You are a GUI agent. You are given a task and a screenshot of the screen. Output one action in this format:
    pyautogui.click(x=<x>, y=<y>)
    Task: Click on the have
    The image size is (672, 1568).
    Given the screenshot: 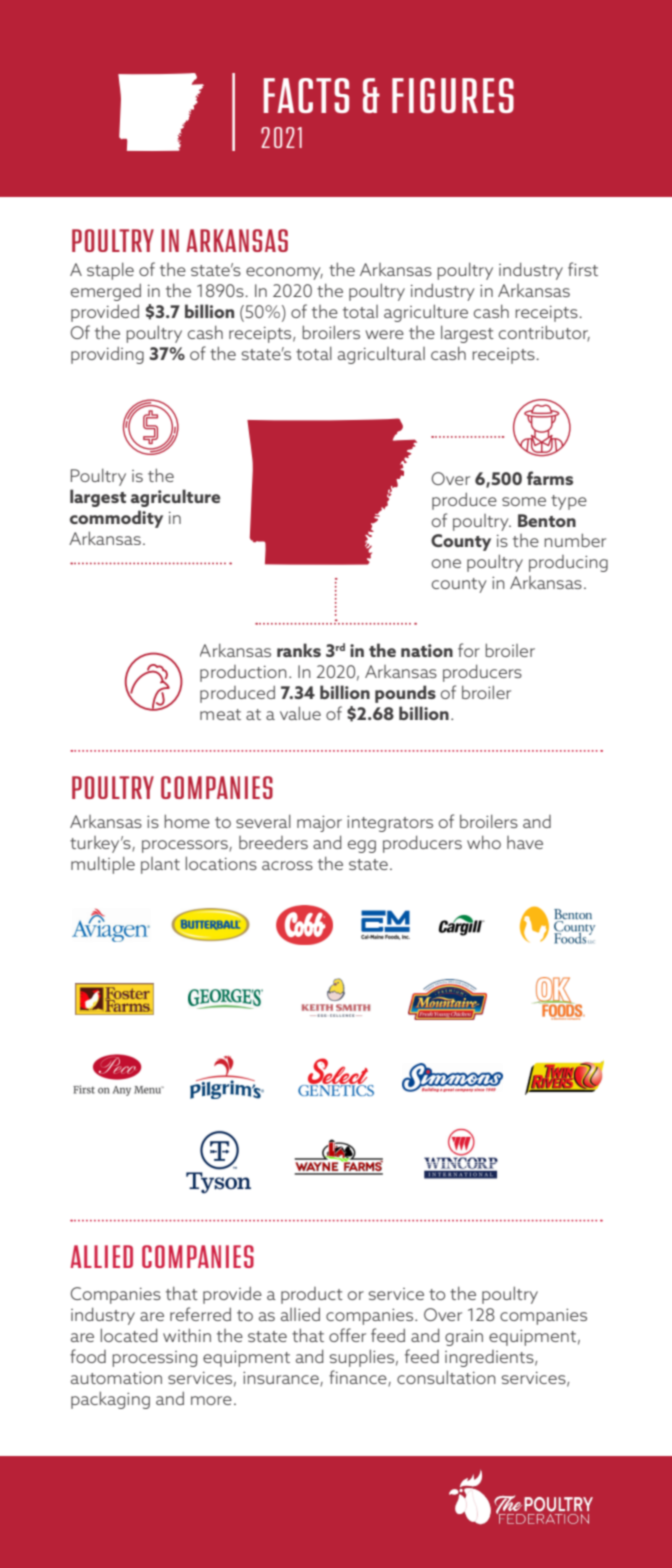 What is the action you would take?
    pyautogui.click(x=525, y=842)
